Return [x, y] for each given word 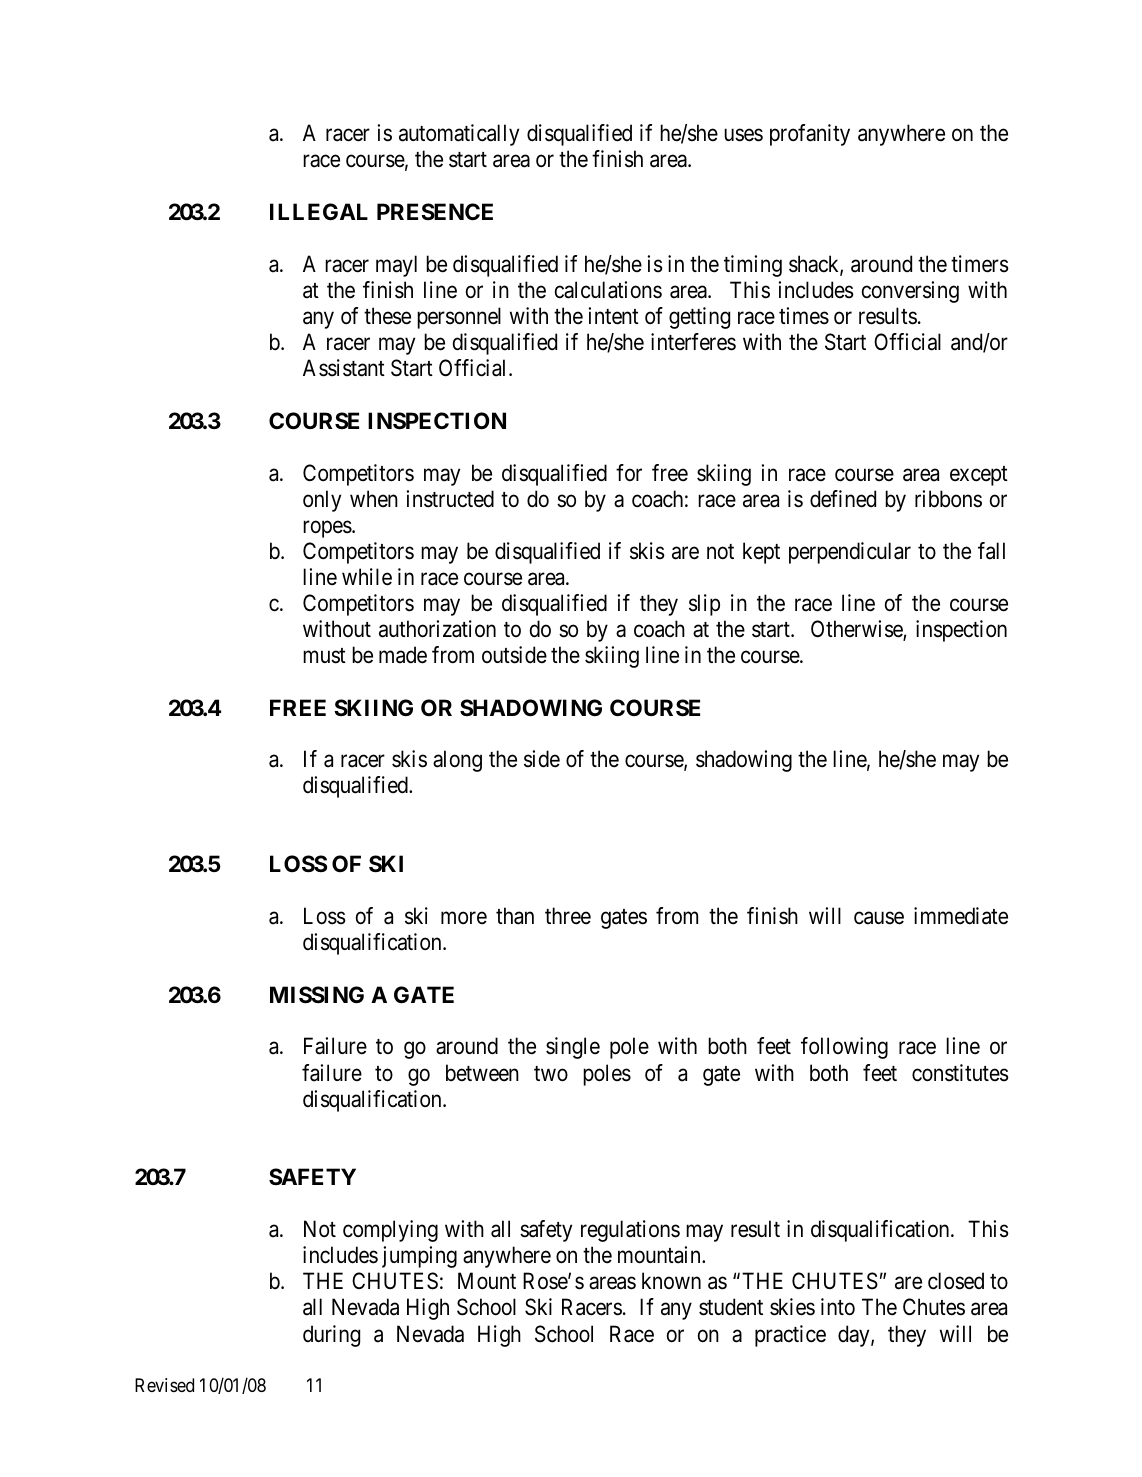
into [838, 1307]
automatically [459, 135]
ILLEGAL [319, 211]
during [331, 1336]
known [671, 1280]
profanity [810, 135]
